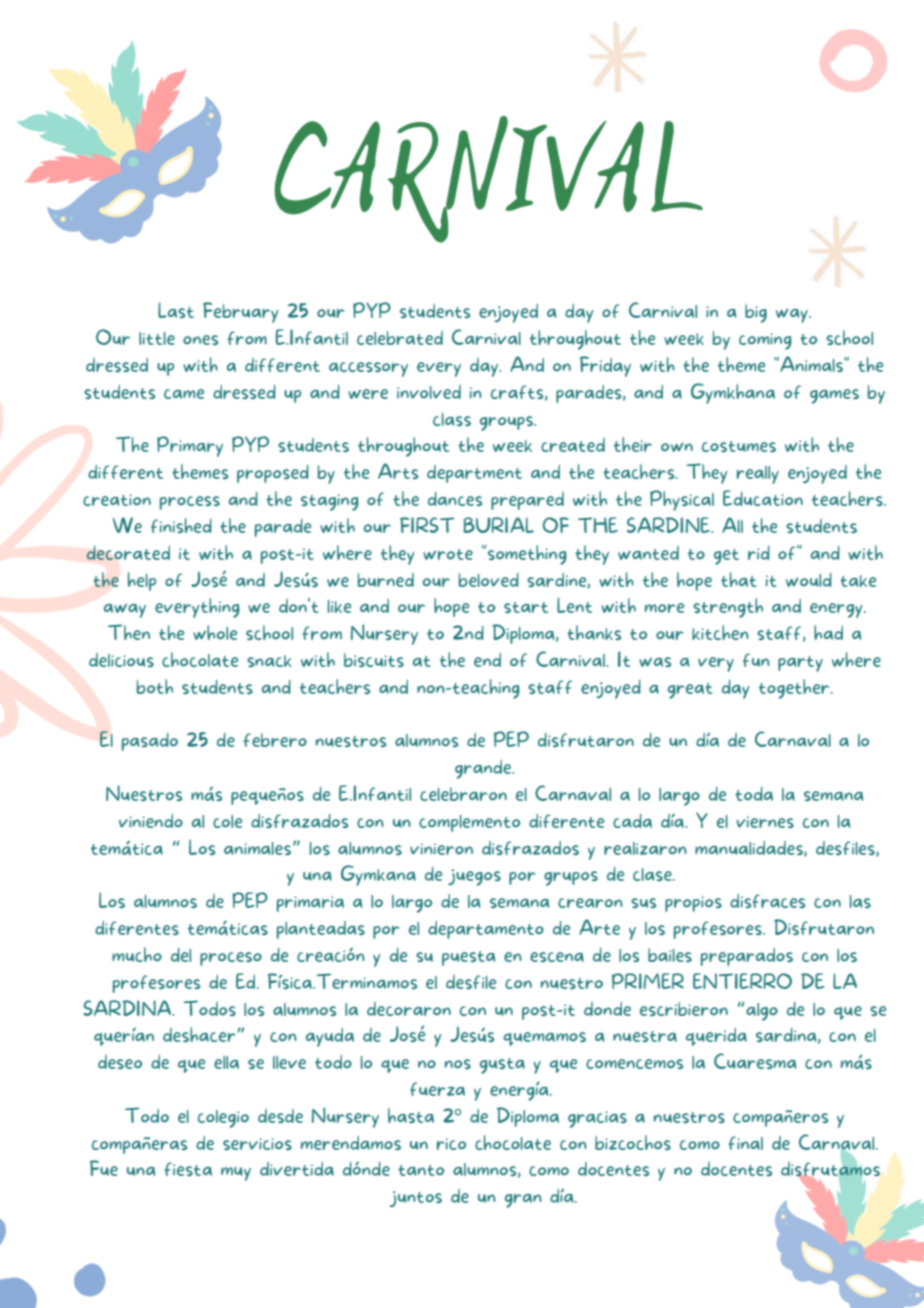 This image has width=924, height=1308. Describe the element at coordinates (526, 607) in the image. I see `start` at that location.
